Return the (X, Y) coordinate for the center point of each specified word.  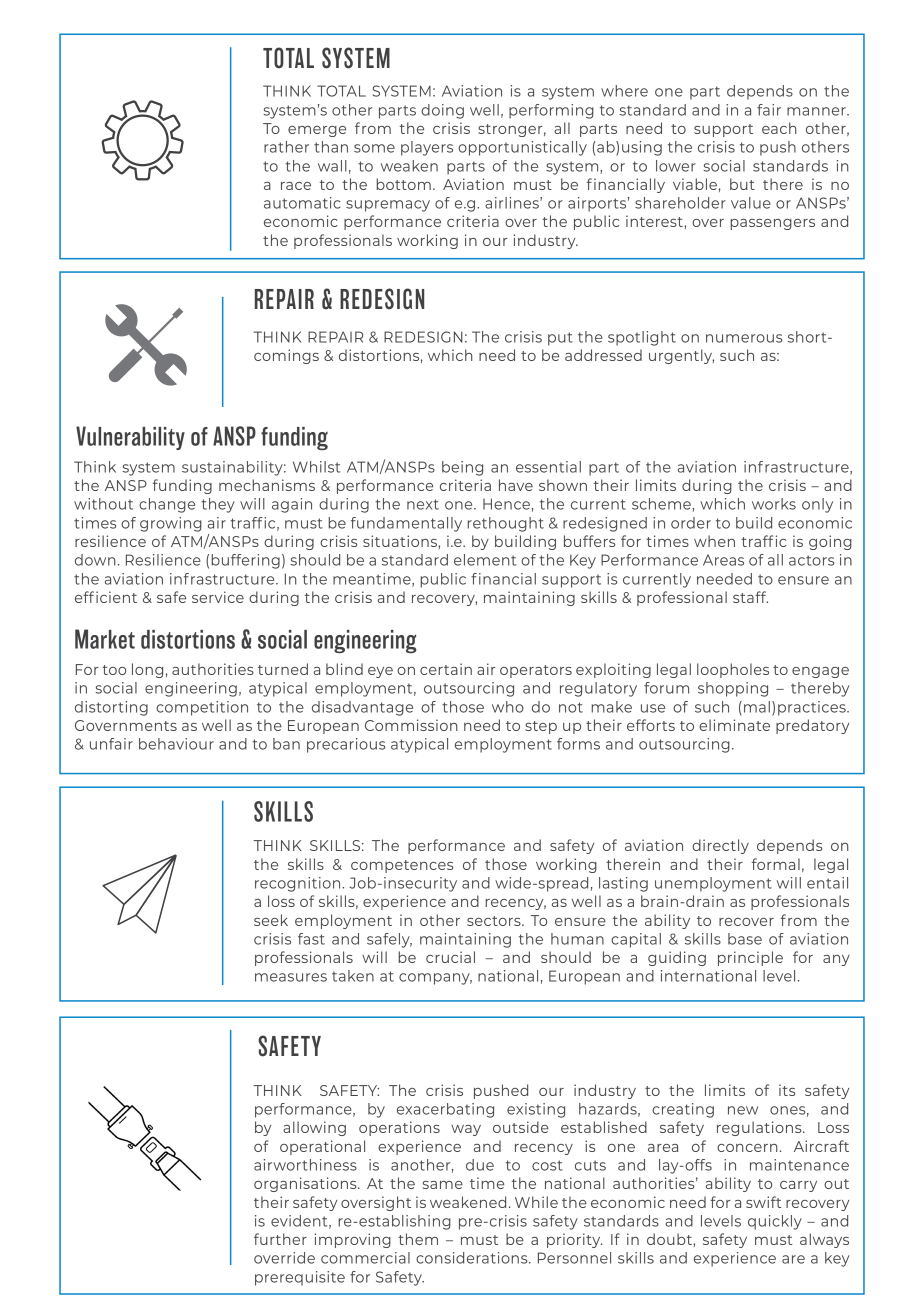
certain (446, 669)
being (462, 468)
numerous (744, 338)
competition (202, 708)
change (167, 505)
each (779, 128)
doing (442, 111)
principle (750, 958)
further (280, 1239)
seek (271, 920)
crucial (450, 957)
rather (286, 147)
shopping (733, 689)
